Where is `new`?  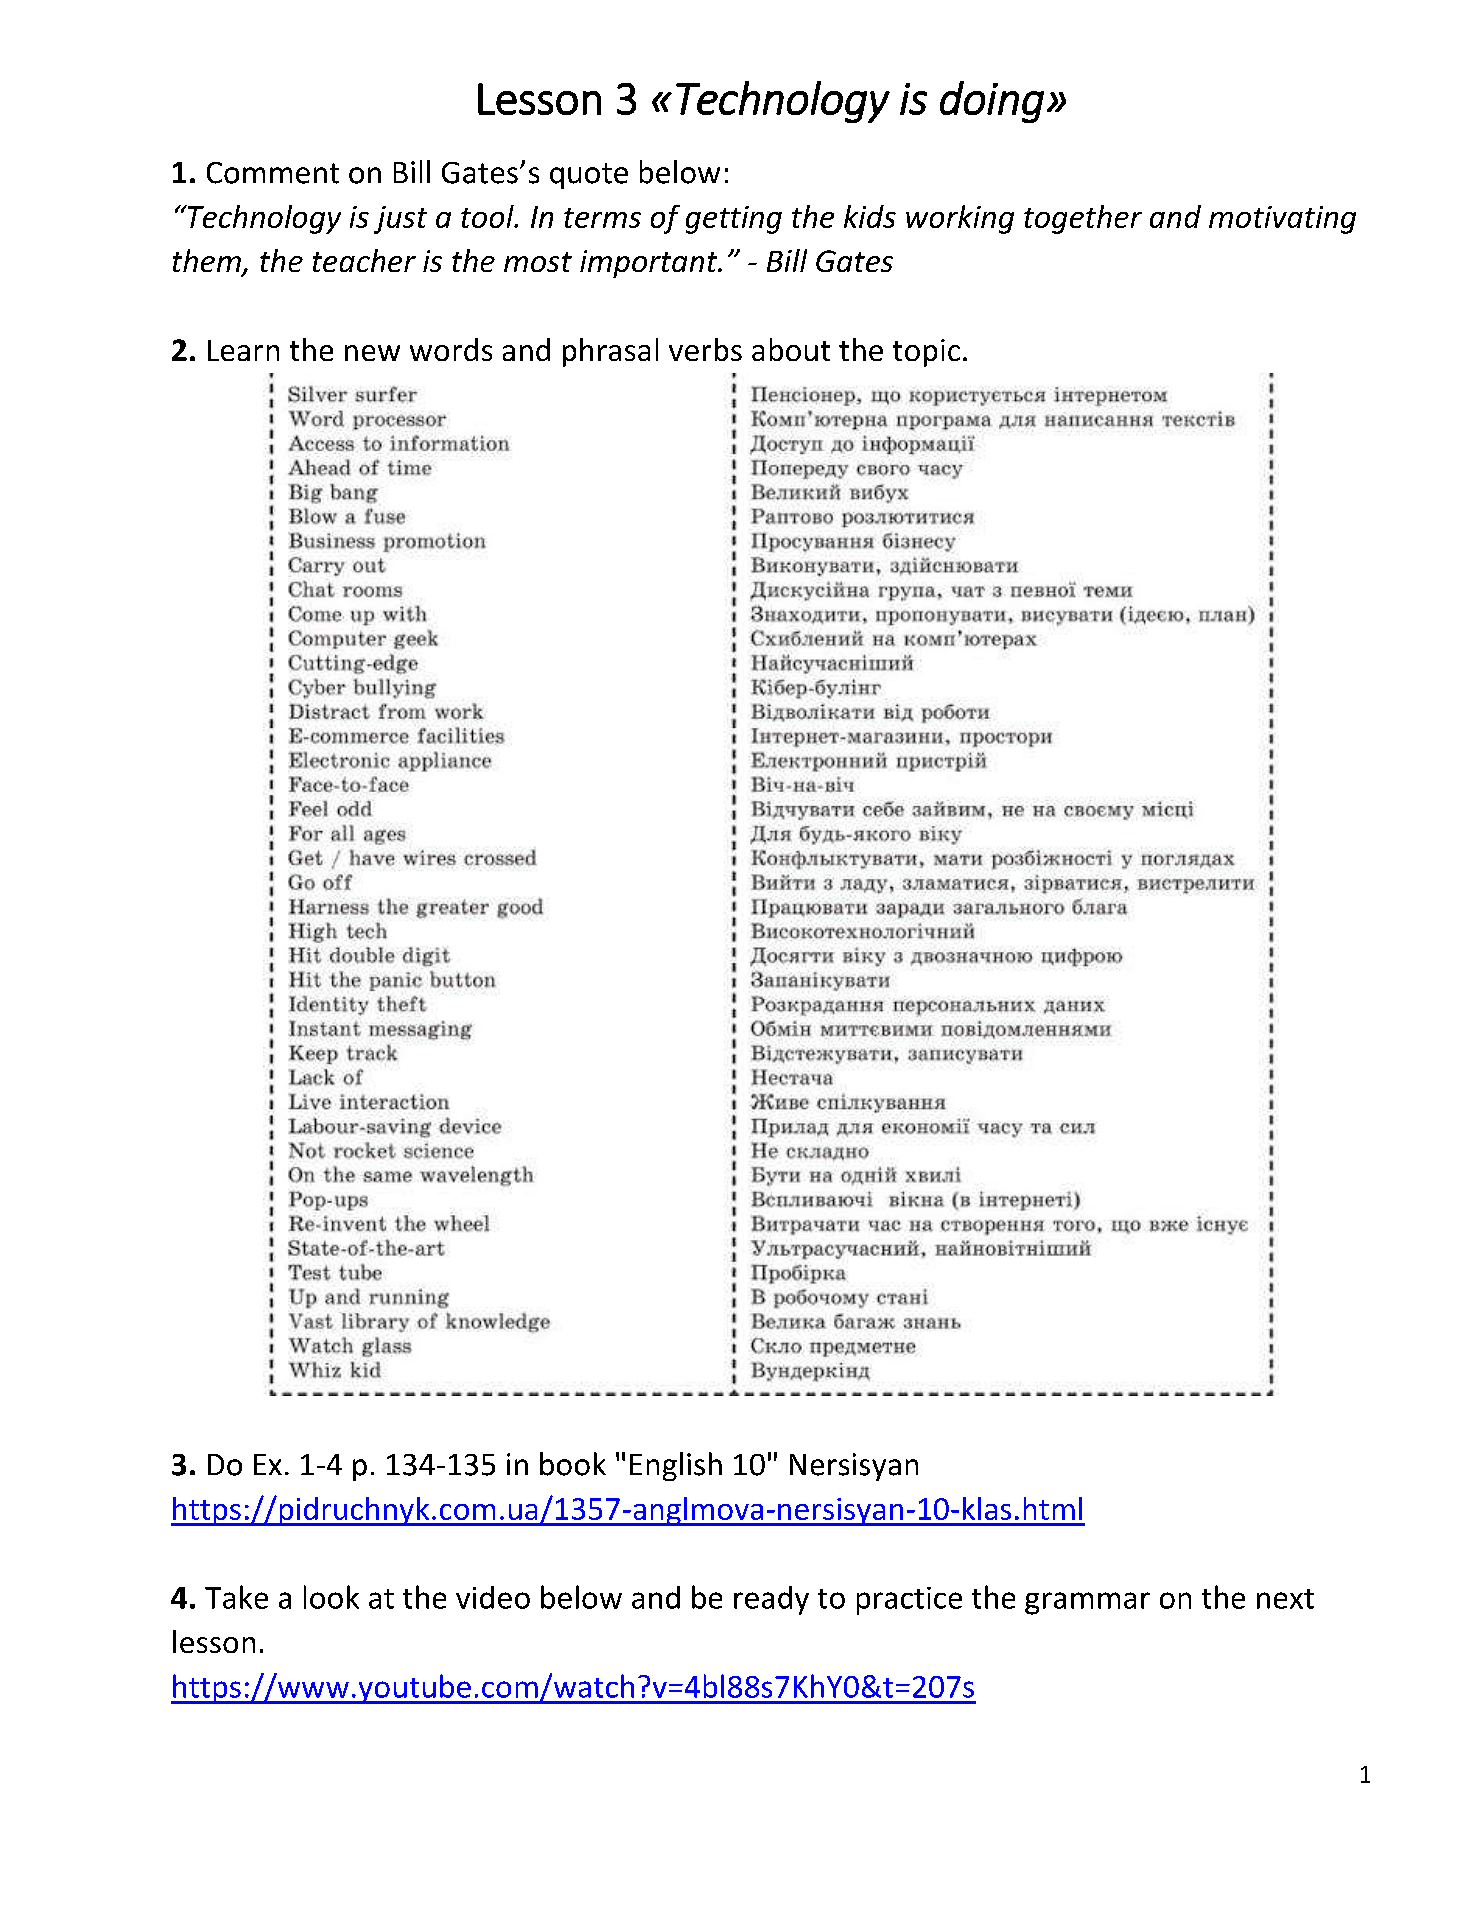 new is located at coordinates (372, 353).
